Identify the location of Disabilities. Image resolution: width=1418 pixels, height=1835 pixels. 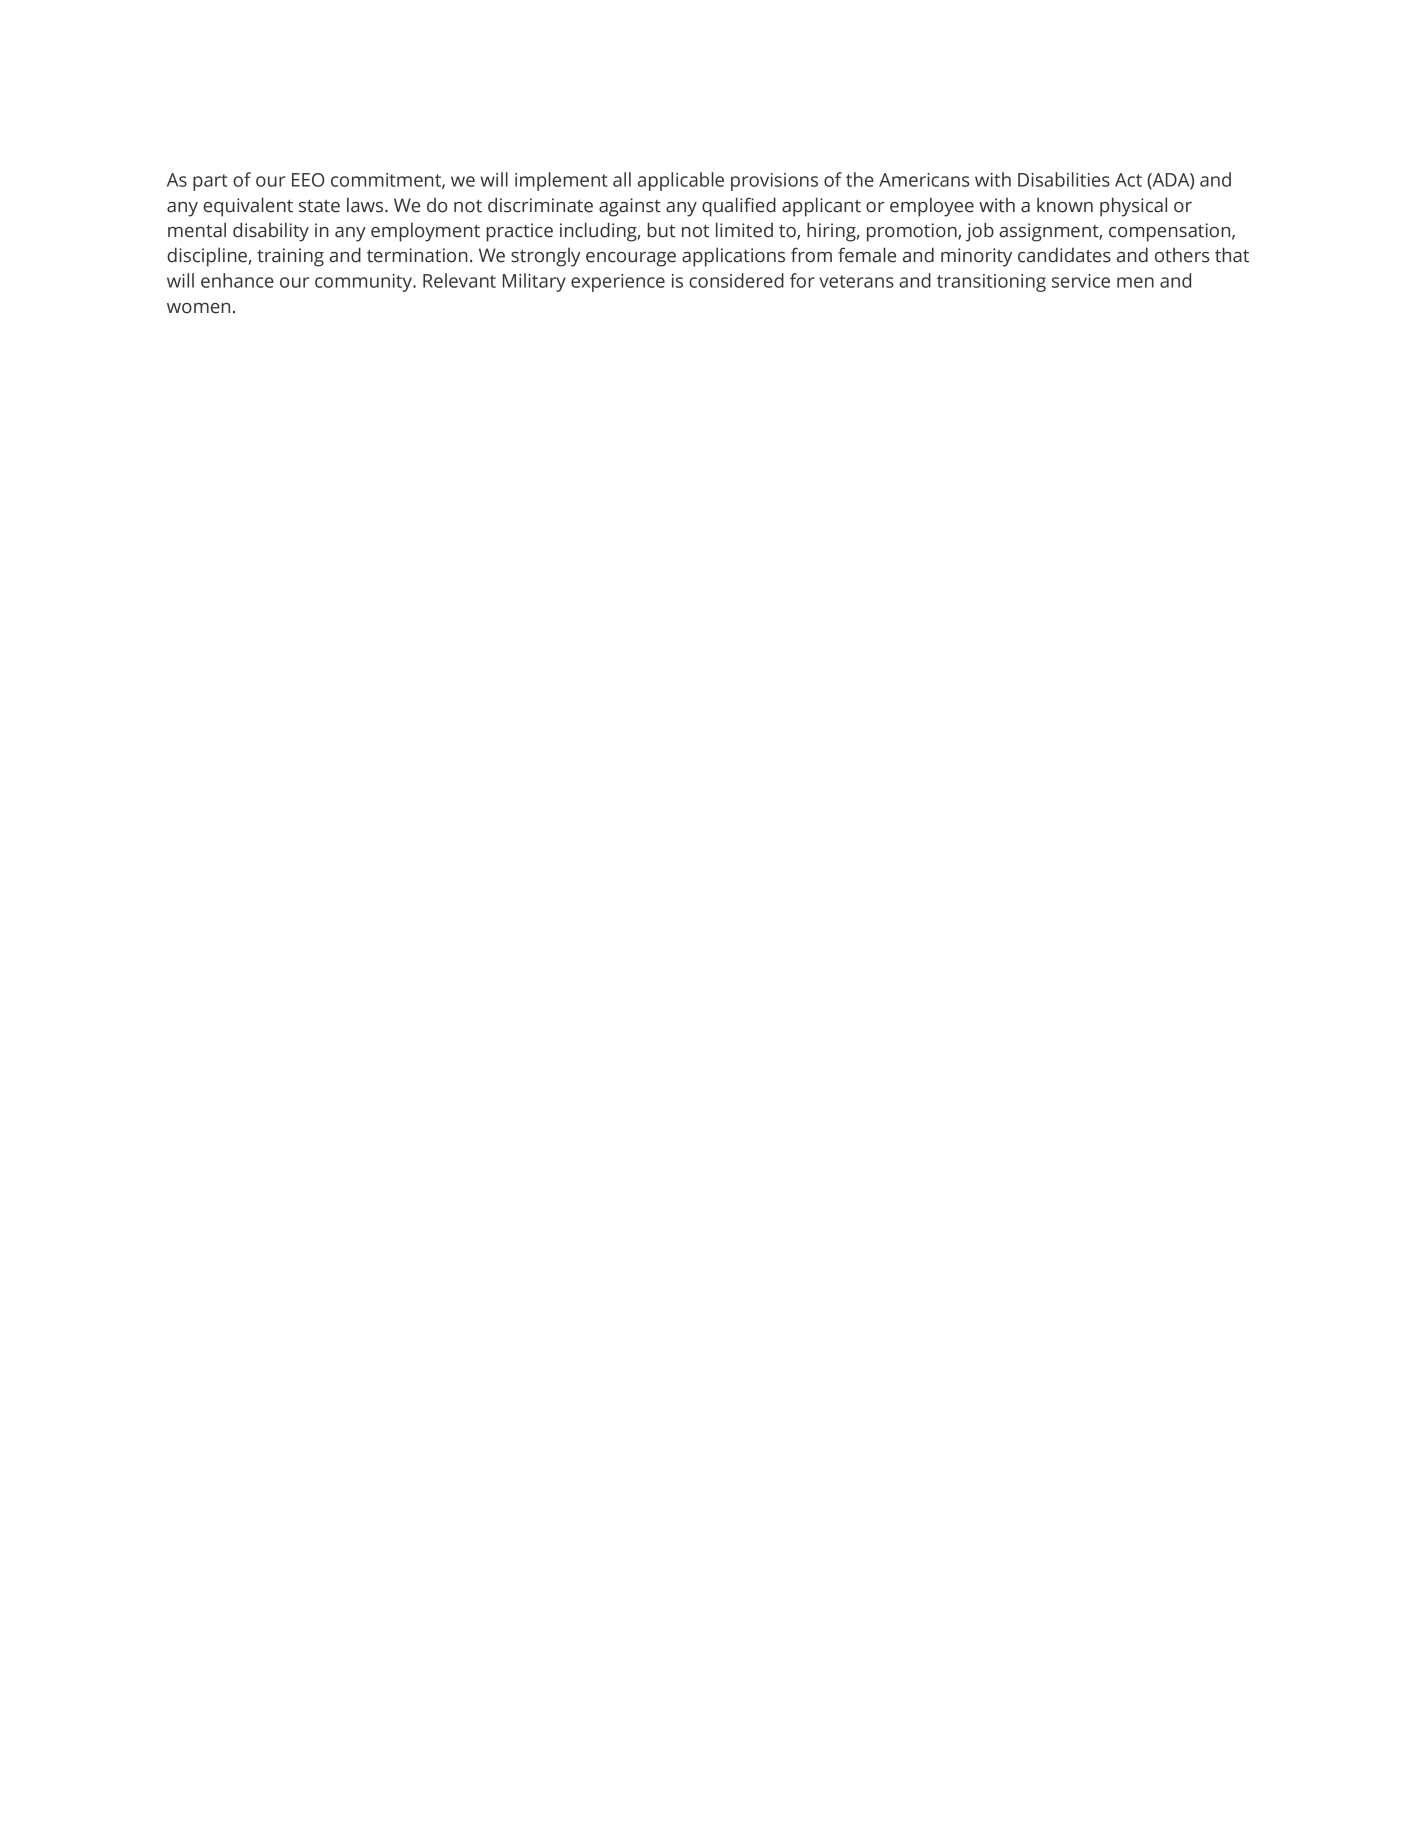
(1064, 179).
